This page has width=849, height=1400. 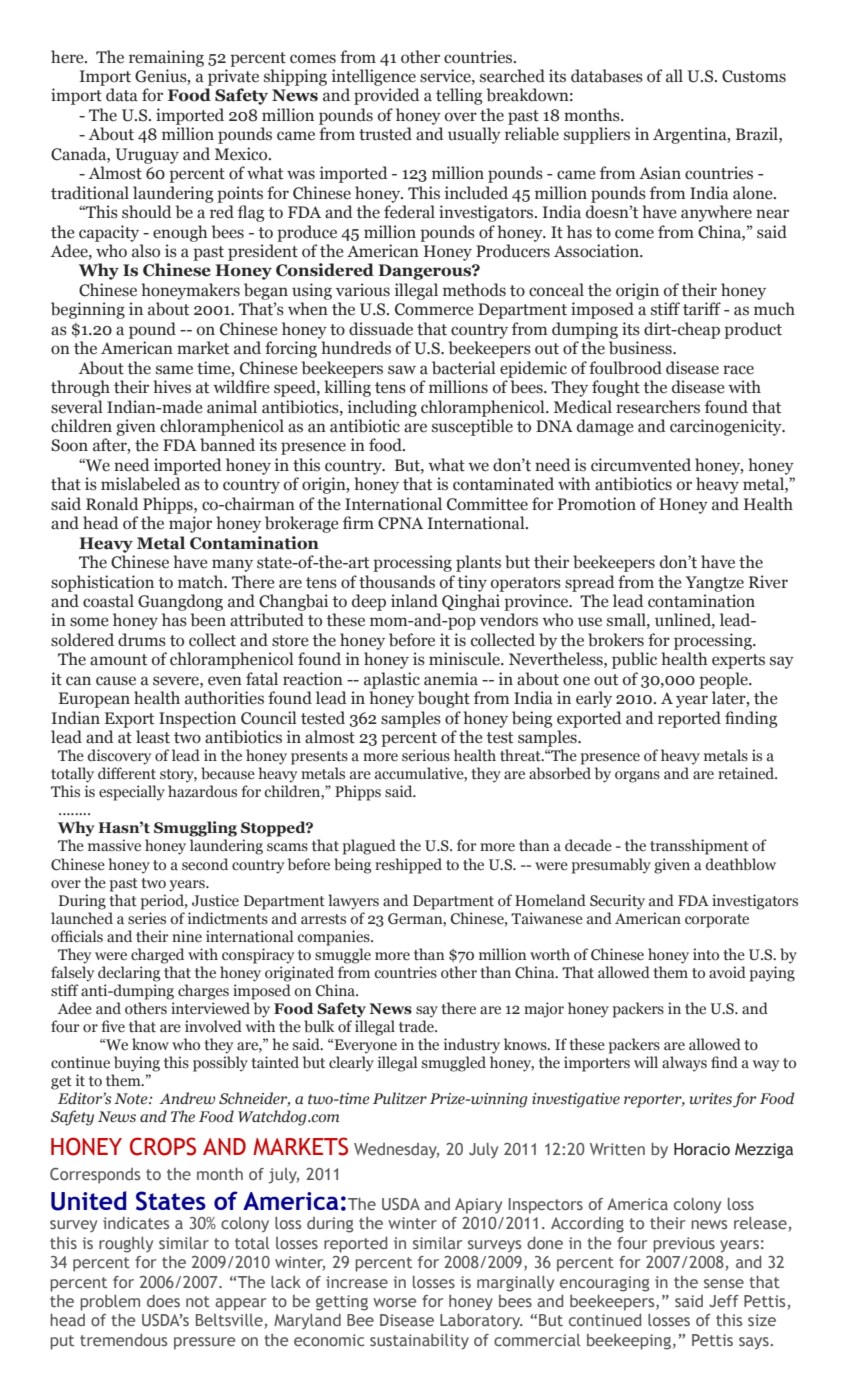 What do you see at coordinates (754, 76) in the page?
I see `Customs` at bounding box center [754, 76].
